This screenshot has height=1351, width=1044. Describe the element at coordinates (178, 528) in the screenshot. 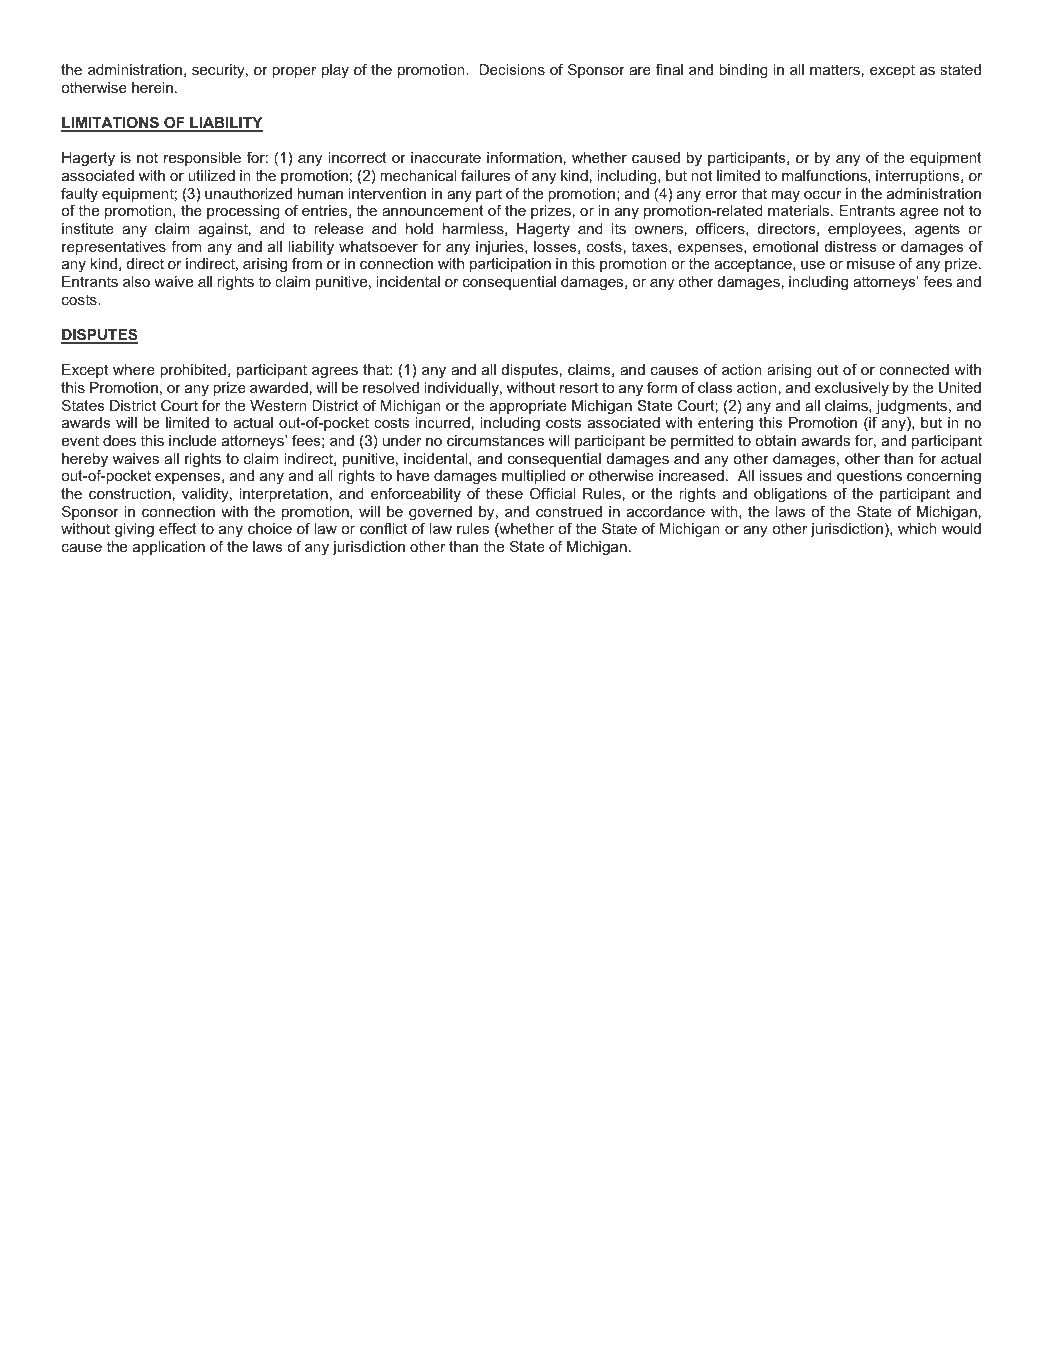

I see `effect` at that location.
